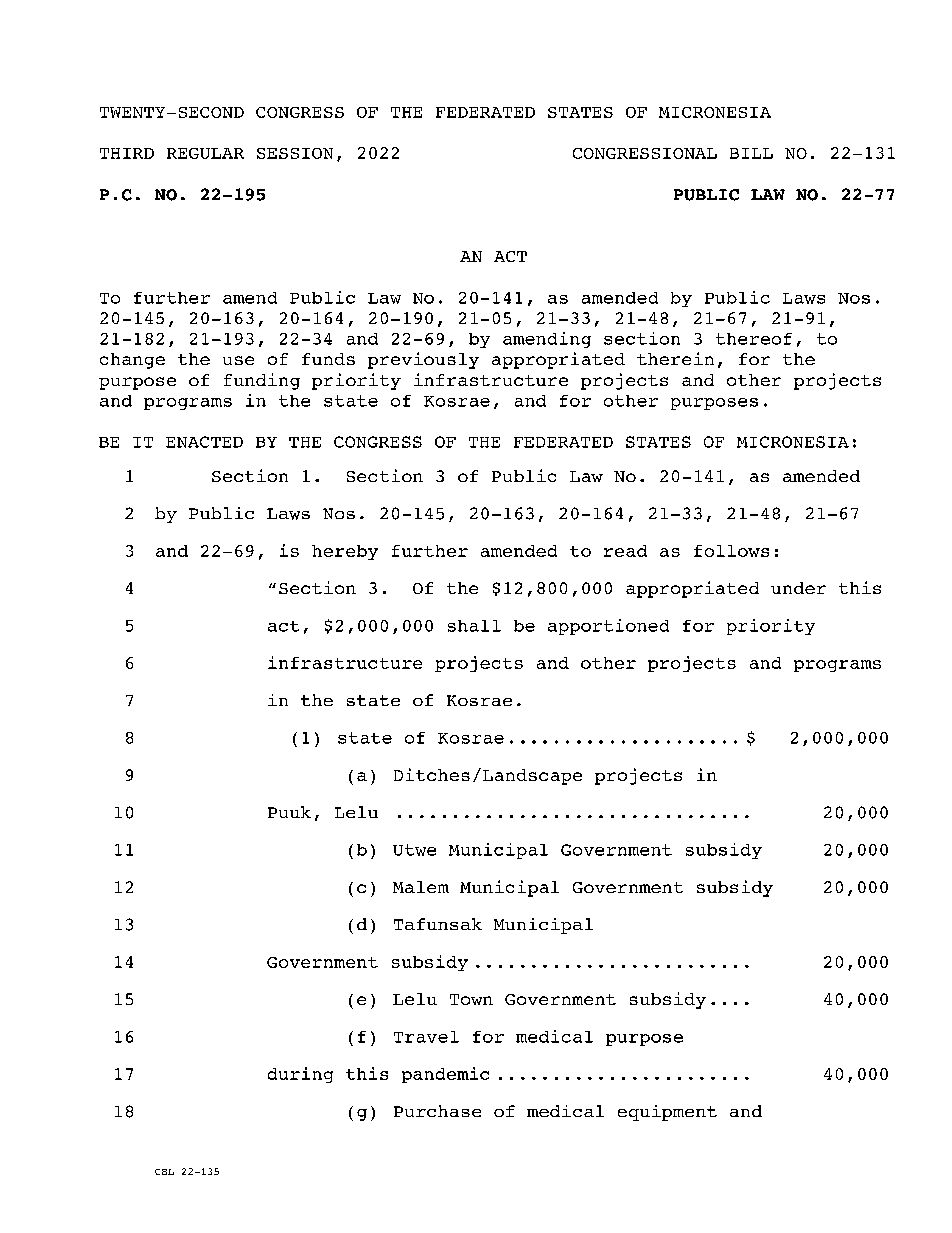 This page has height=1233, width=952. Describe the element at coordinates (437, 1111) in the page. I see `Purchase` at that location.
